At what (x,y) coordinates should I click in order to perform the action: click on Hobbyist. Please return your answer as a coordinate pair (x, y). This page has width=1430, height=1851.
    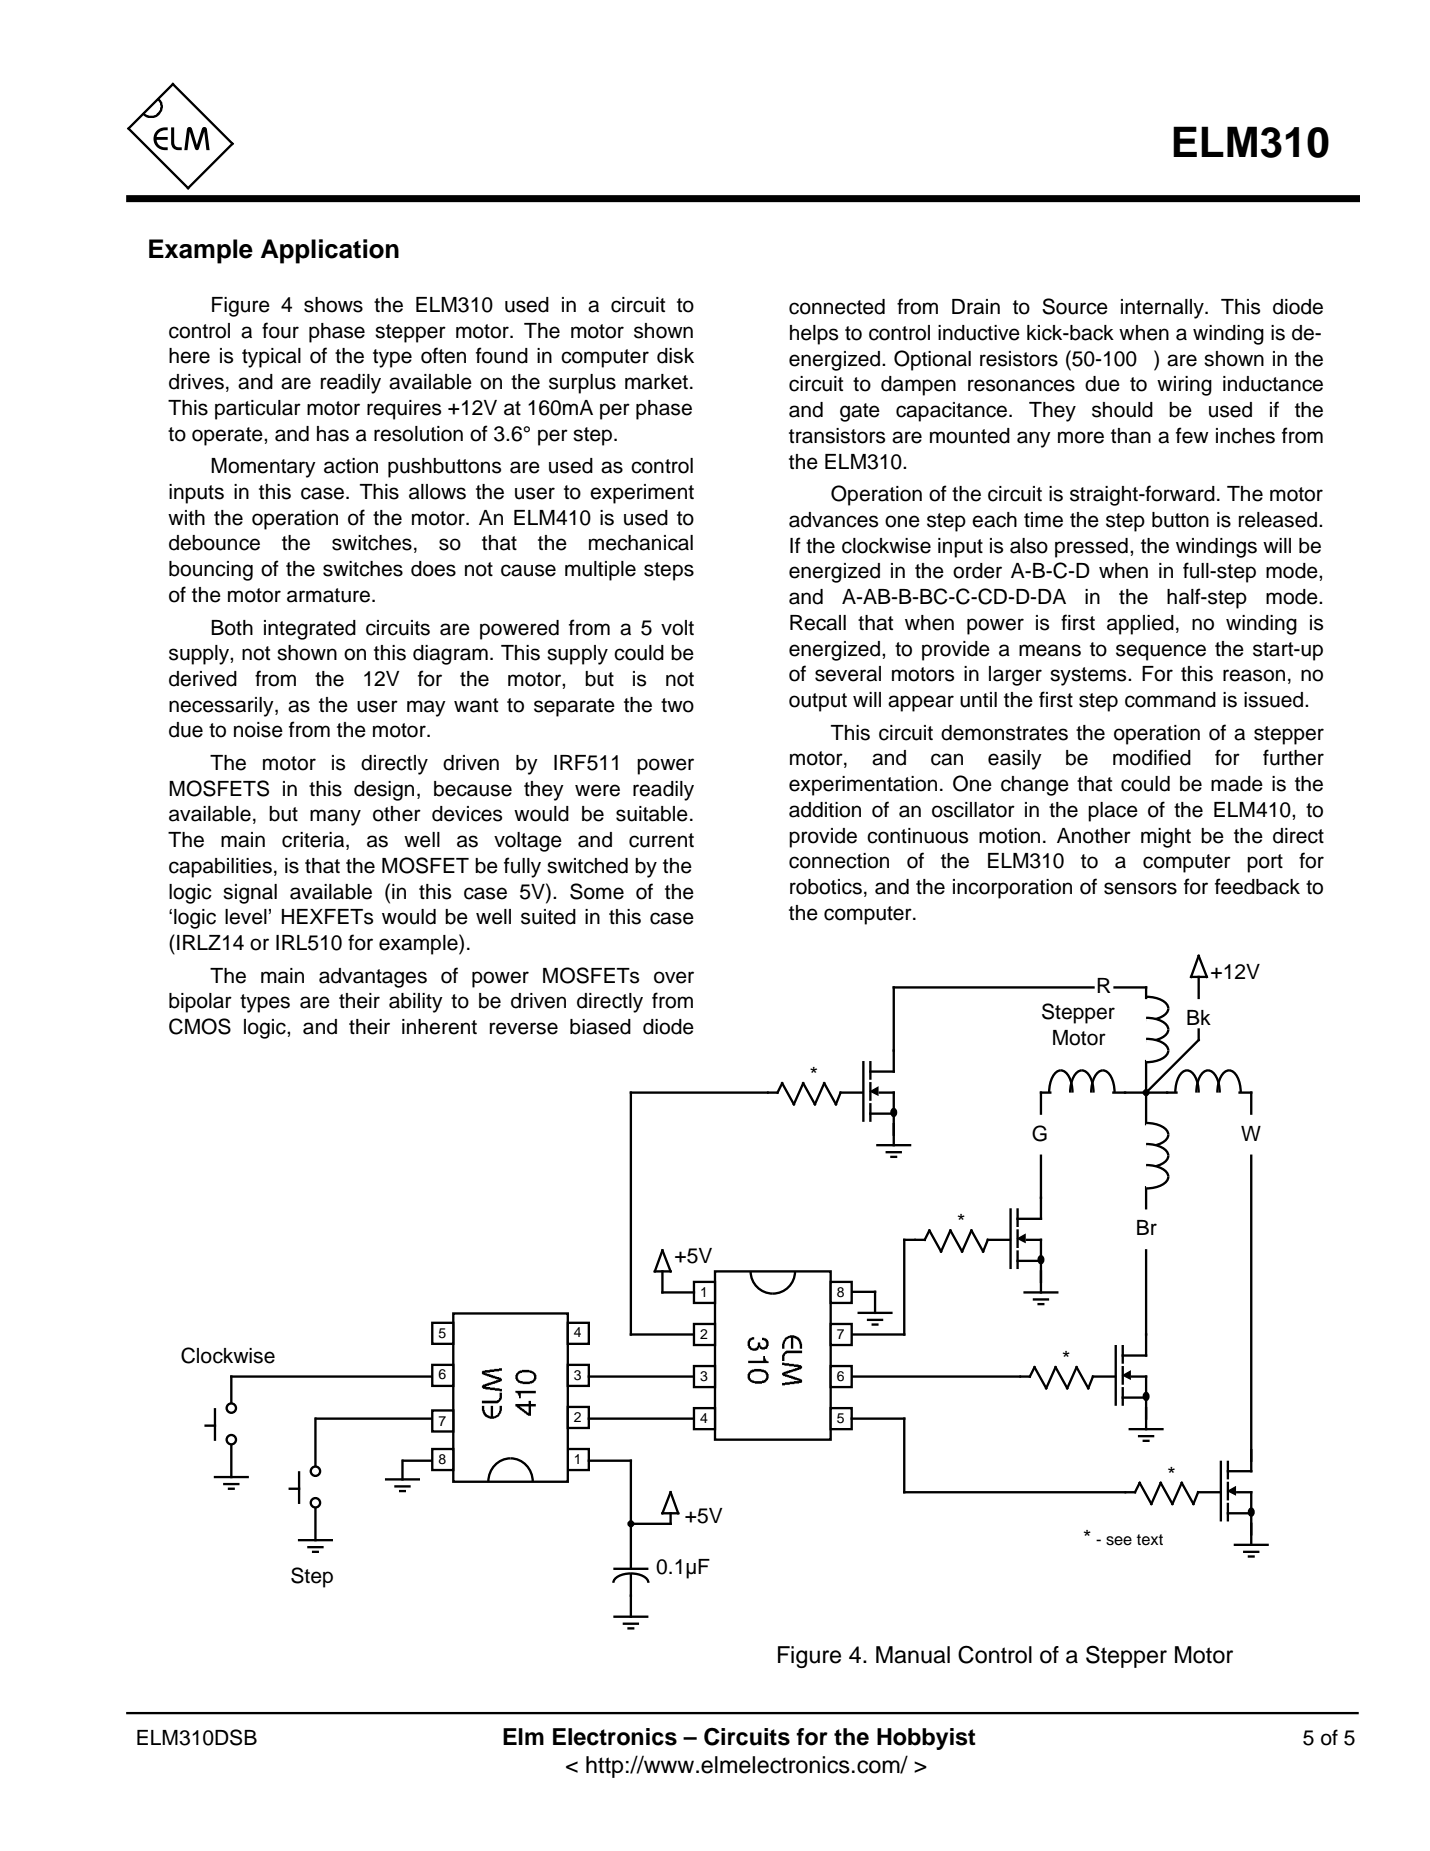
    Looking at the image, I should click on (926, 1739).
